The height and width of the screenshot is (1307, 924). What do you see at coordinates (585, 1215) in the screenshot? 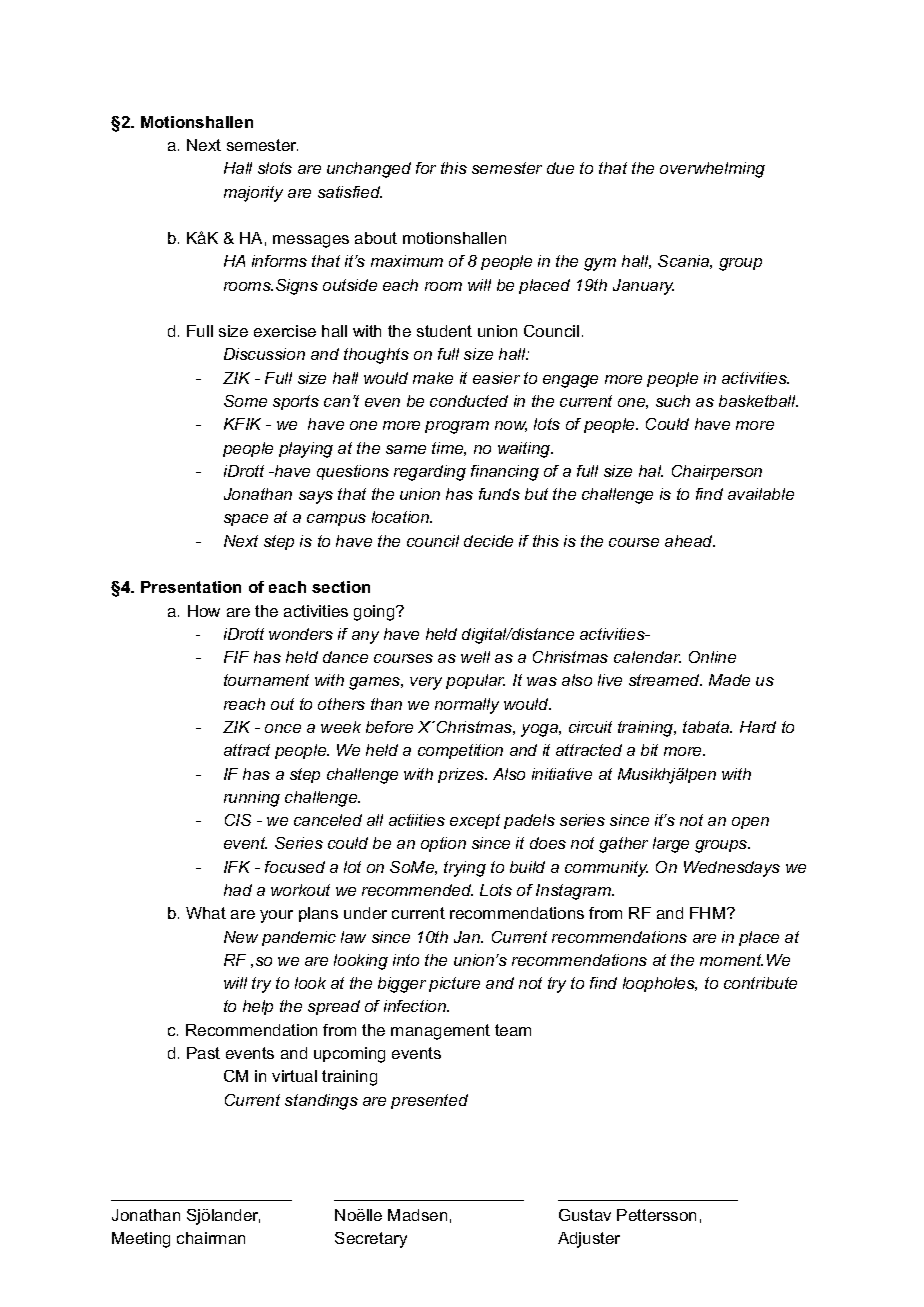
I see `Gustav` at bounding box center [585, 1215].
